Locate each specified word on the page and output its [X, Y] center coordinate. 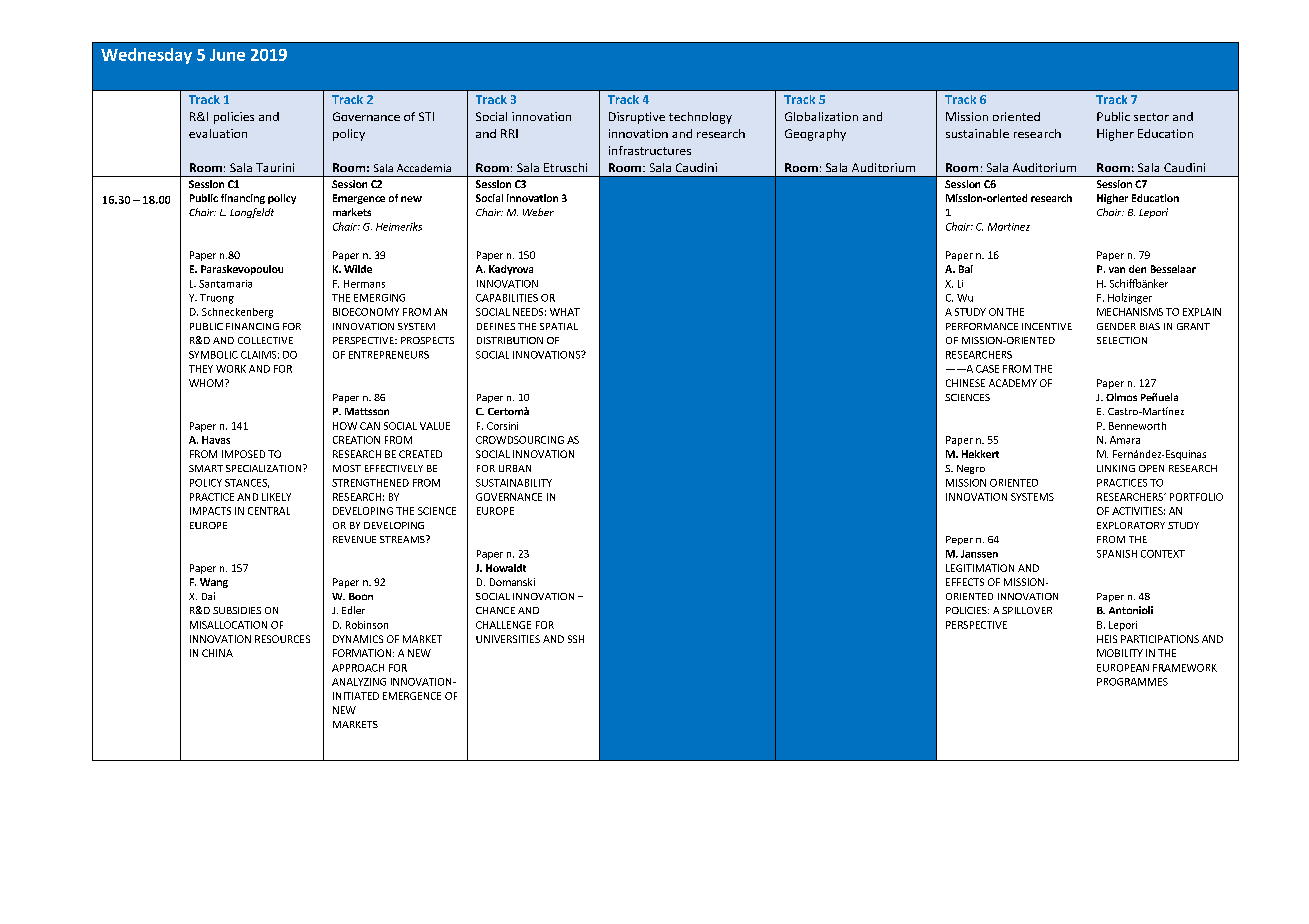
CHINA [217, 653]
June [227, 55]
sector [1151, 117]
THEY [201, 369]
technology [700, 118]
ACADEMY [1013, 383]
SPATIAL [559, 326]
